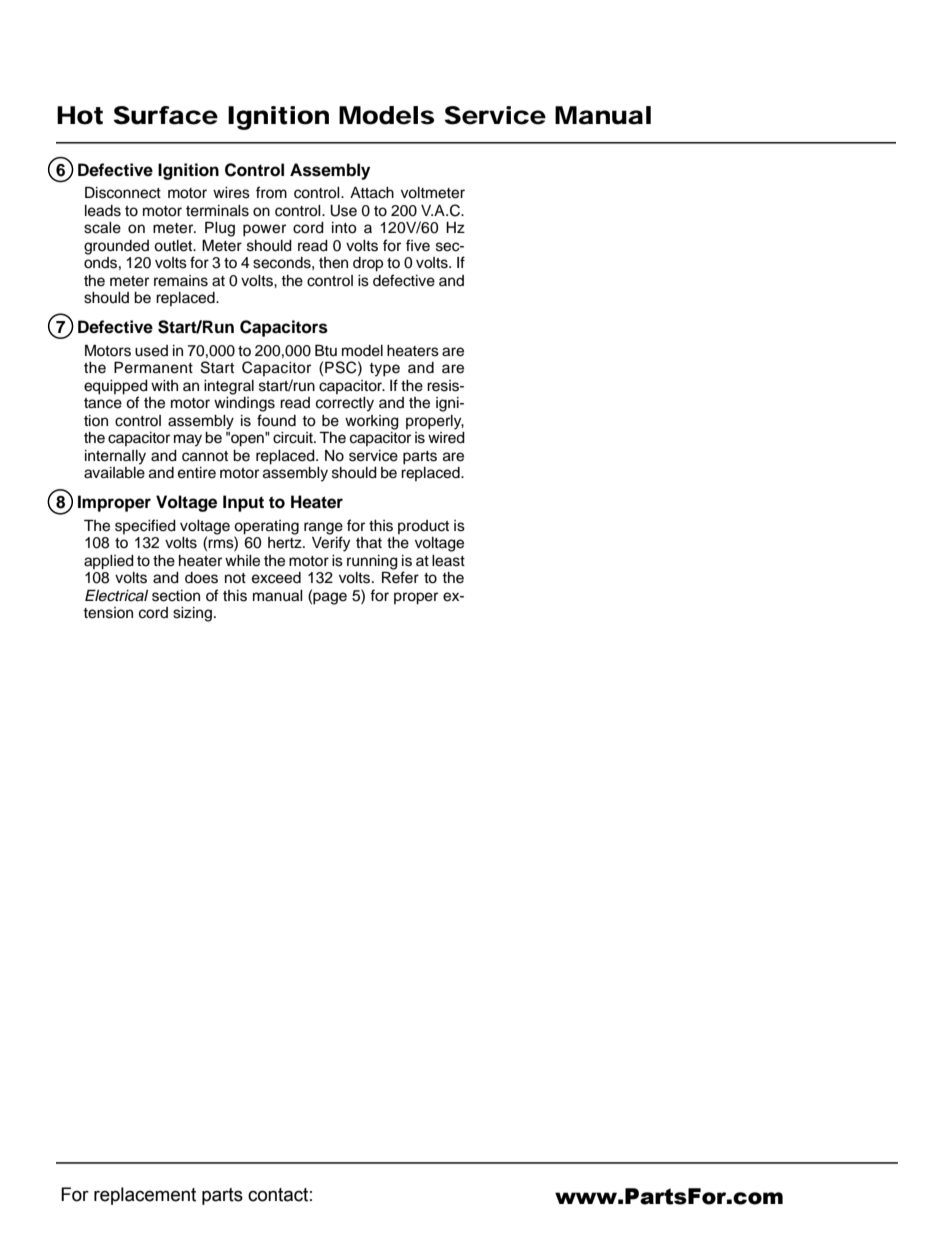 The width and height of the screenshot is (952, 1233). I want to click on Disconnect, so click(123, 192).
